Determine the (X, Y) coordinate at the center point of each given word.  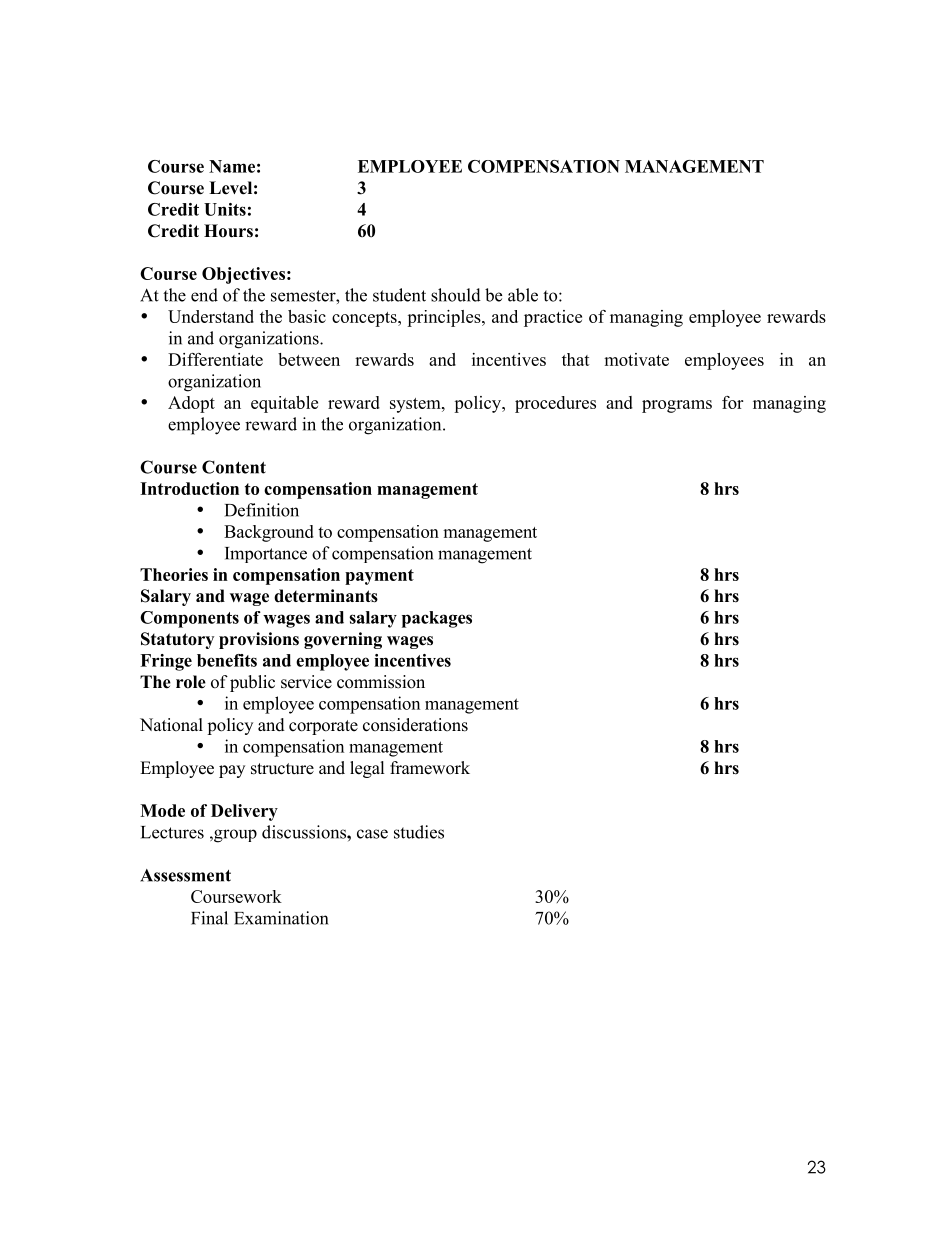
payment (379, 577)
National (171, 725)
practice (553, 318)
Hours (228, 231)
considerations (415, 725)
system (416, 405)
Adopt (191, 404)
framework (430, 768)
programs (677, 406)
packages (437, 619)
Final (209, 918)
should (456, 295)
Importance (266, 555)
